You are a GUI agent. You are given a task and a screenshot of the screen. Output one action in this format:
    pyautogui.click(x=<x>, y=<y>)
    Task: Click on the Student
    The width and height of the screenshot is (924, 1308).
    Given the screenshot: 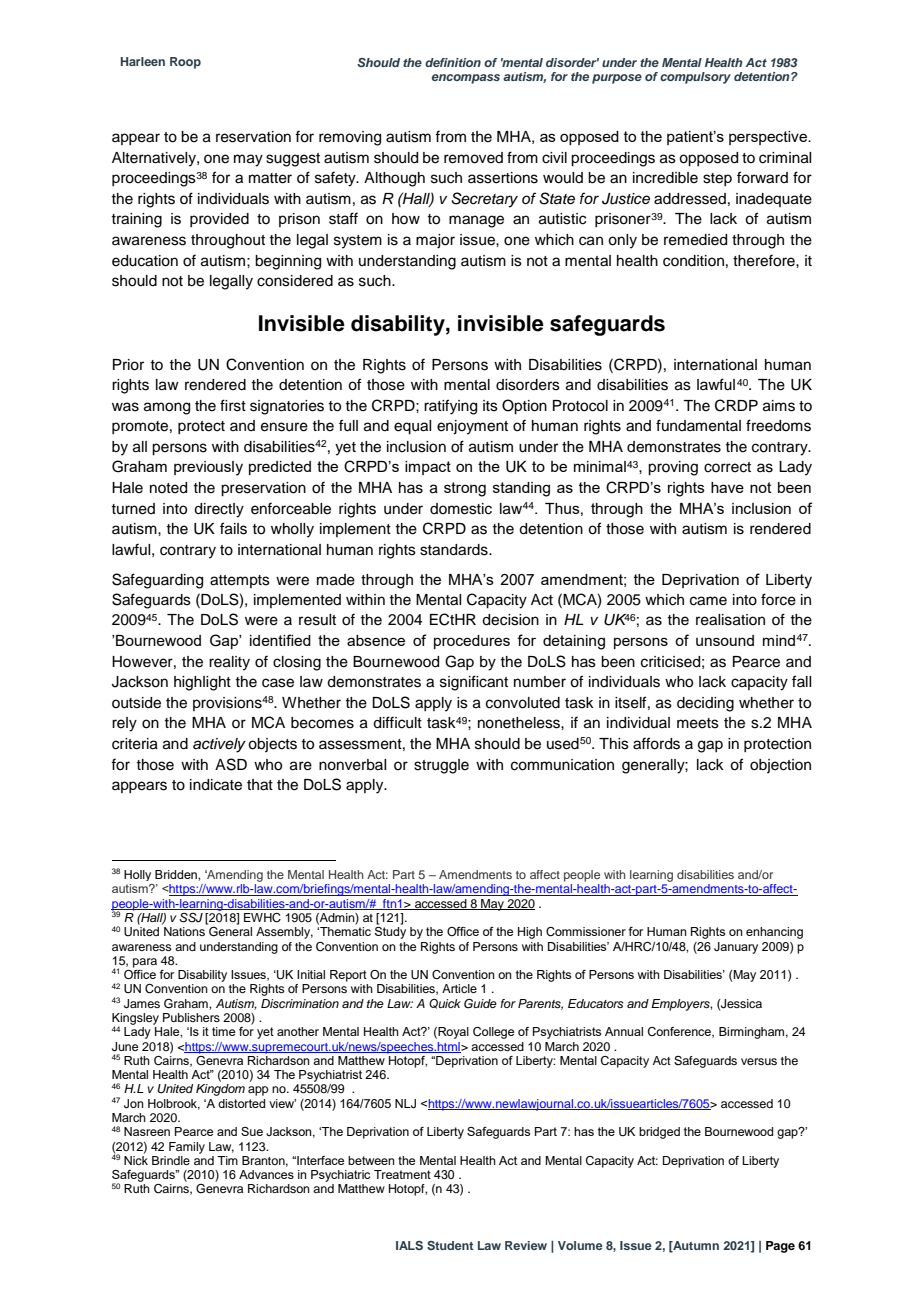 What is the action you would take?
    pyautogui.click(x=450, y=1245)
